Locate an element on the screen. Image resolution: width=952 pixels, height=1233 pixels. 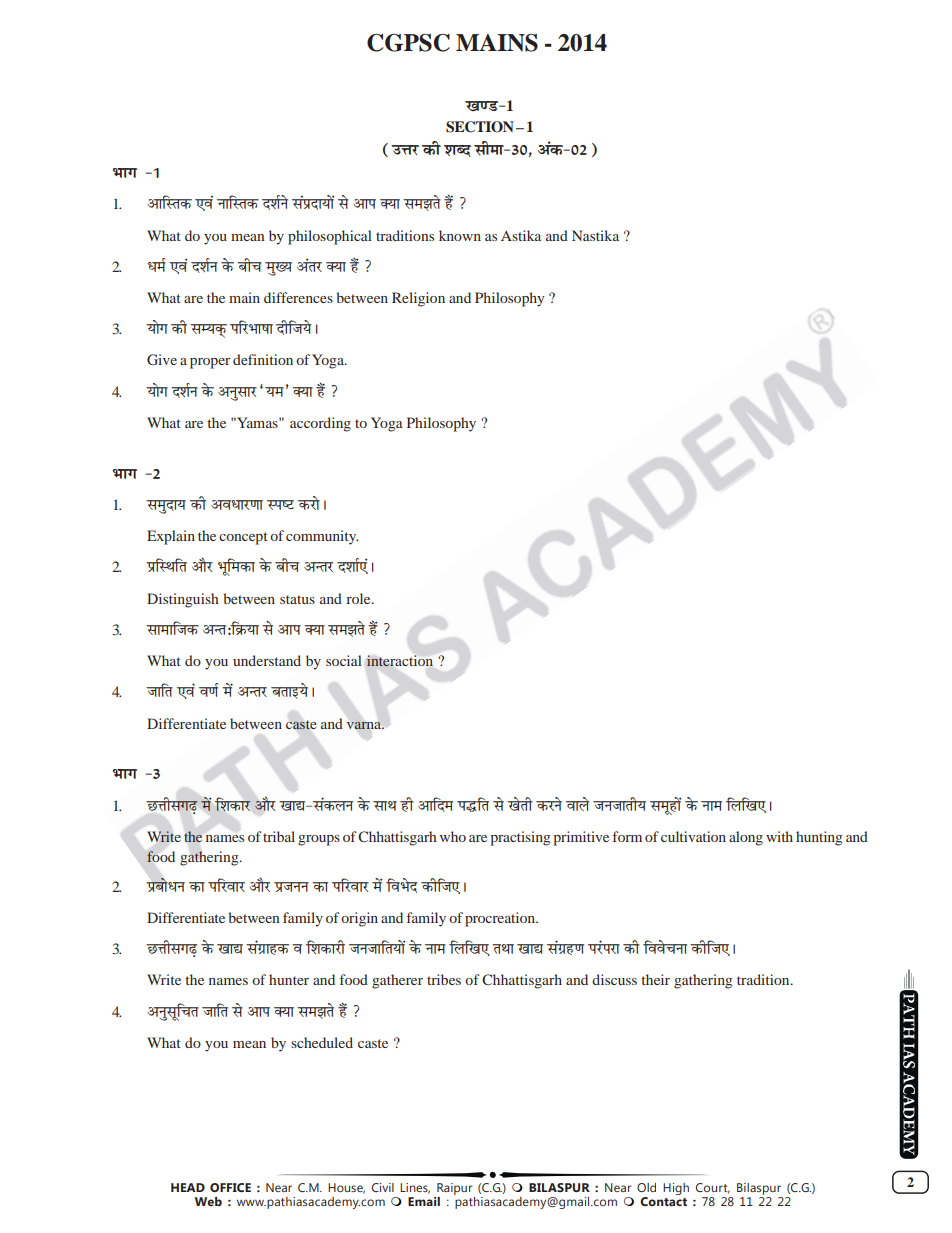
known is located at coordinates (460, 235).
